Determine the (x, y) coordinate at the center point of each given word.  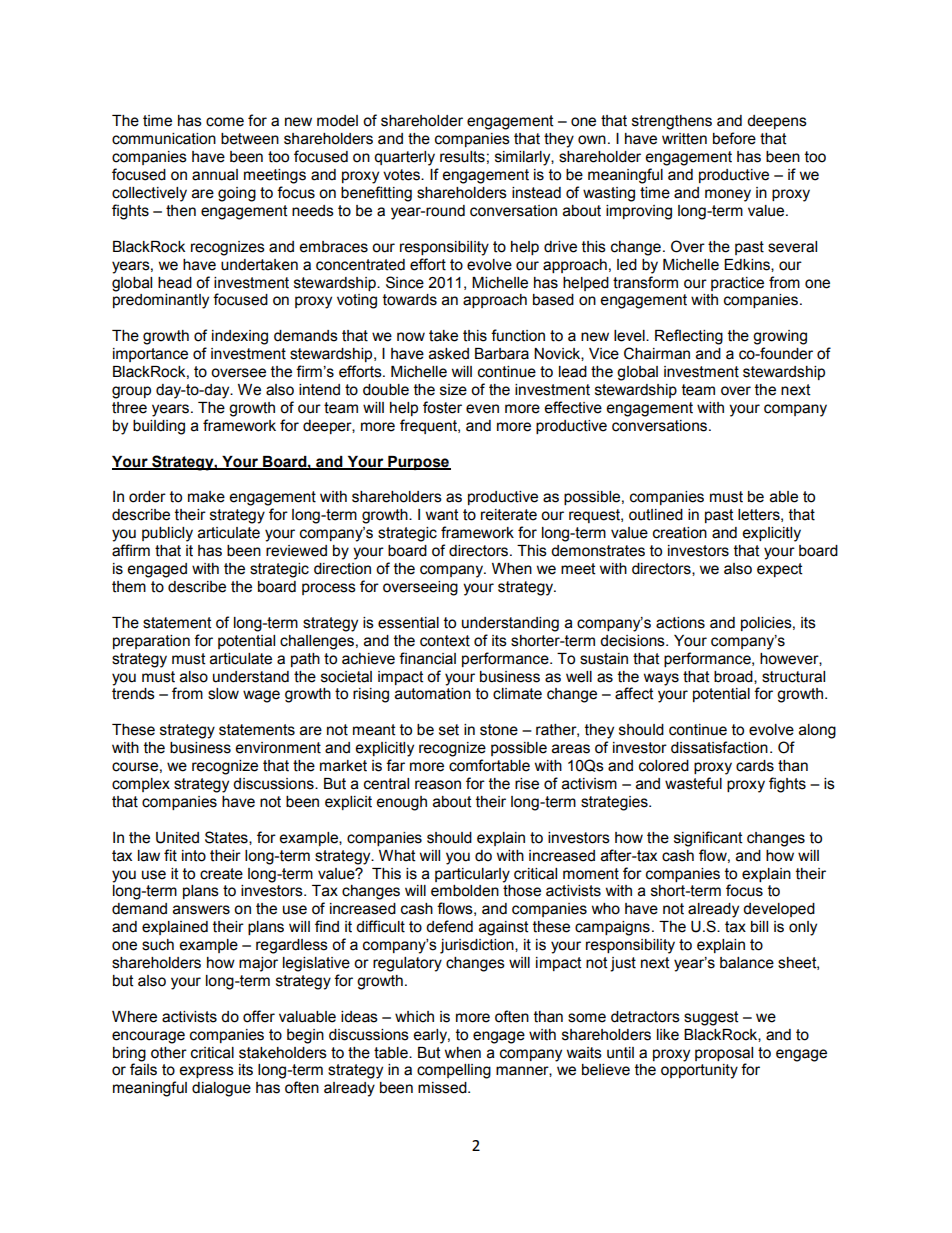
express (206, 1072)
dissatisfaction (719, 747)
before (734, 138)
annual (215, 175)
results (462, 157)
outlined (656, 515)
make (206, 497)
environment (278, 748)
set (449, 730)
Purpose (418, 463)
